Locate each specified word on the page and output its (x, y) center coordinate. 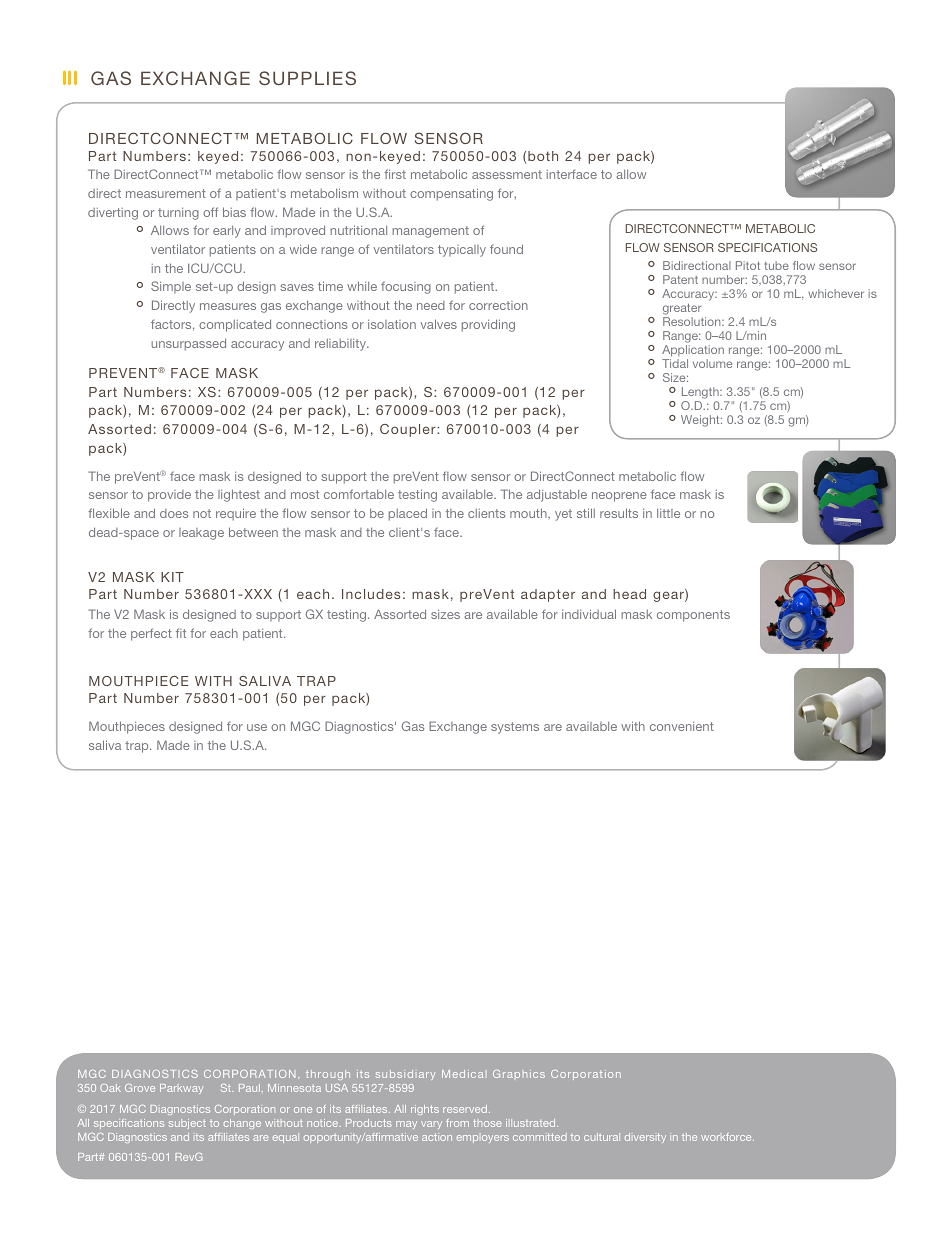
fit (181, 633)
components (693, 616)
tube (776, 265)
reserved (466, 1109)
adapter (548, 595)
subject (187, 1124)
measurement (166, 193)
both (543, 156)
